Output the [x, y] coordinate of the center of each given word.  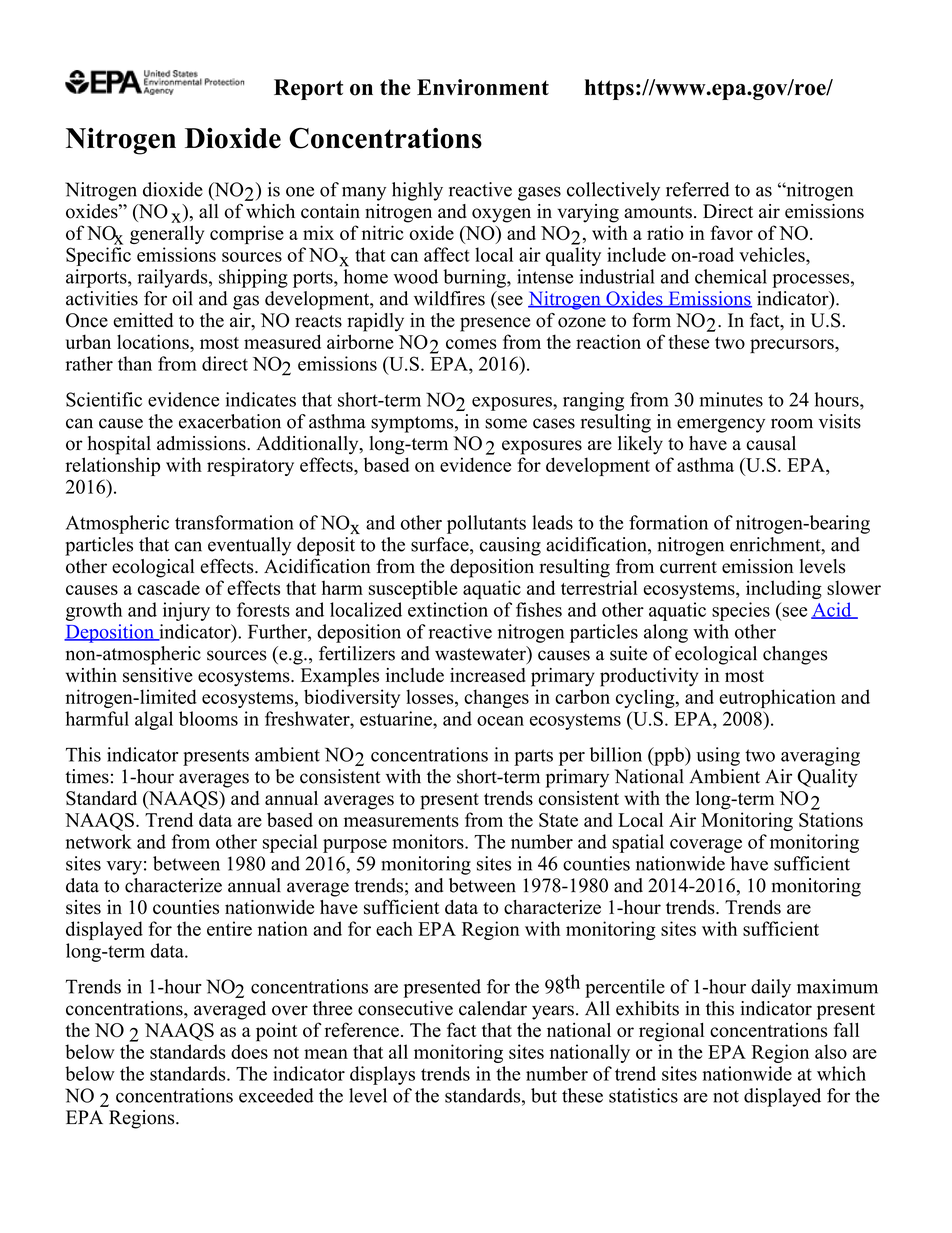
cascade [169, 587]
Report [308, 89]
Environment [483, 87]
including [784, 589]
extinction [448, 609]
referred [698, 189]
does [249, 1051]
